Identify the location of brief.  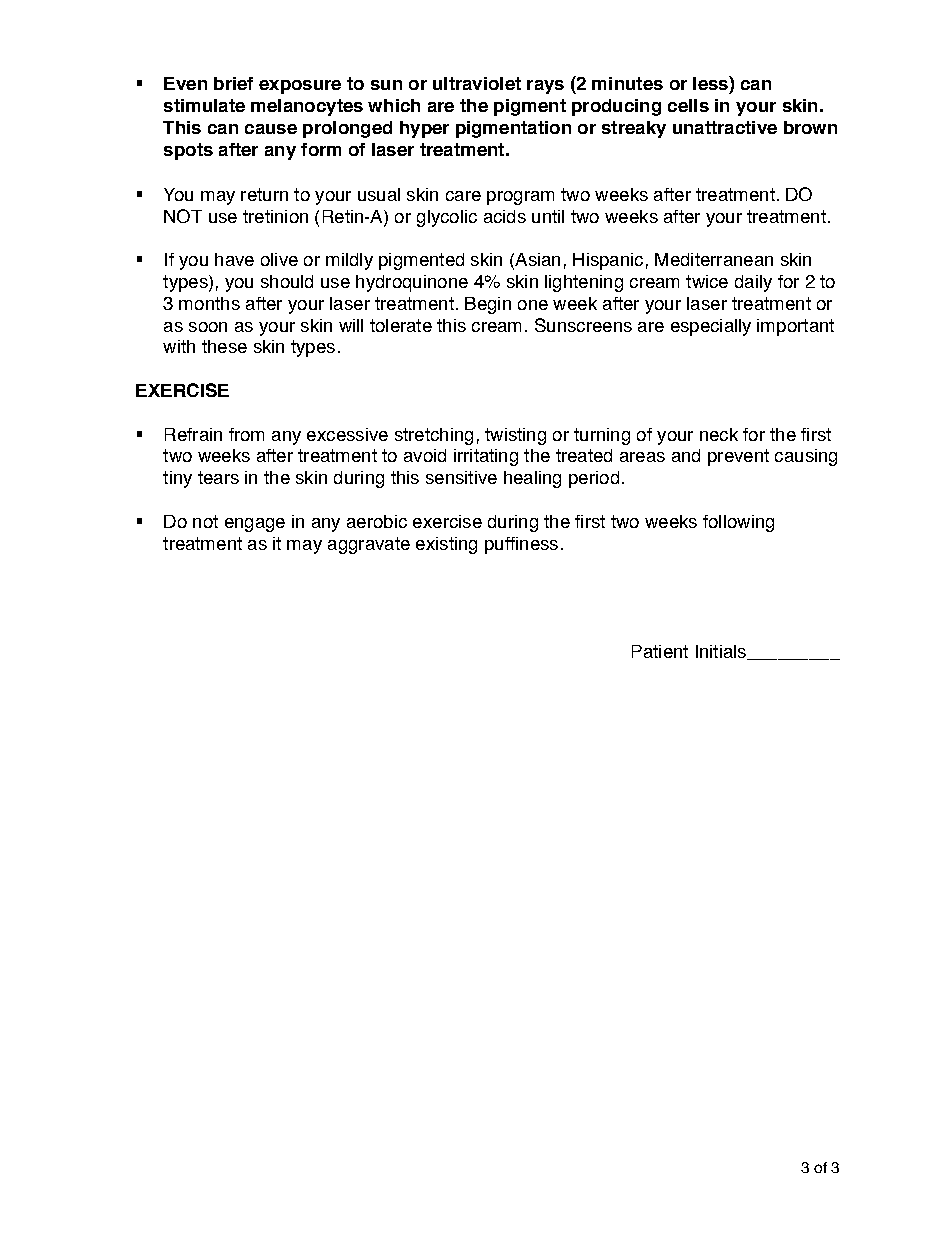
(233, 83).
